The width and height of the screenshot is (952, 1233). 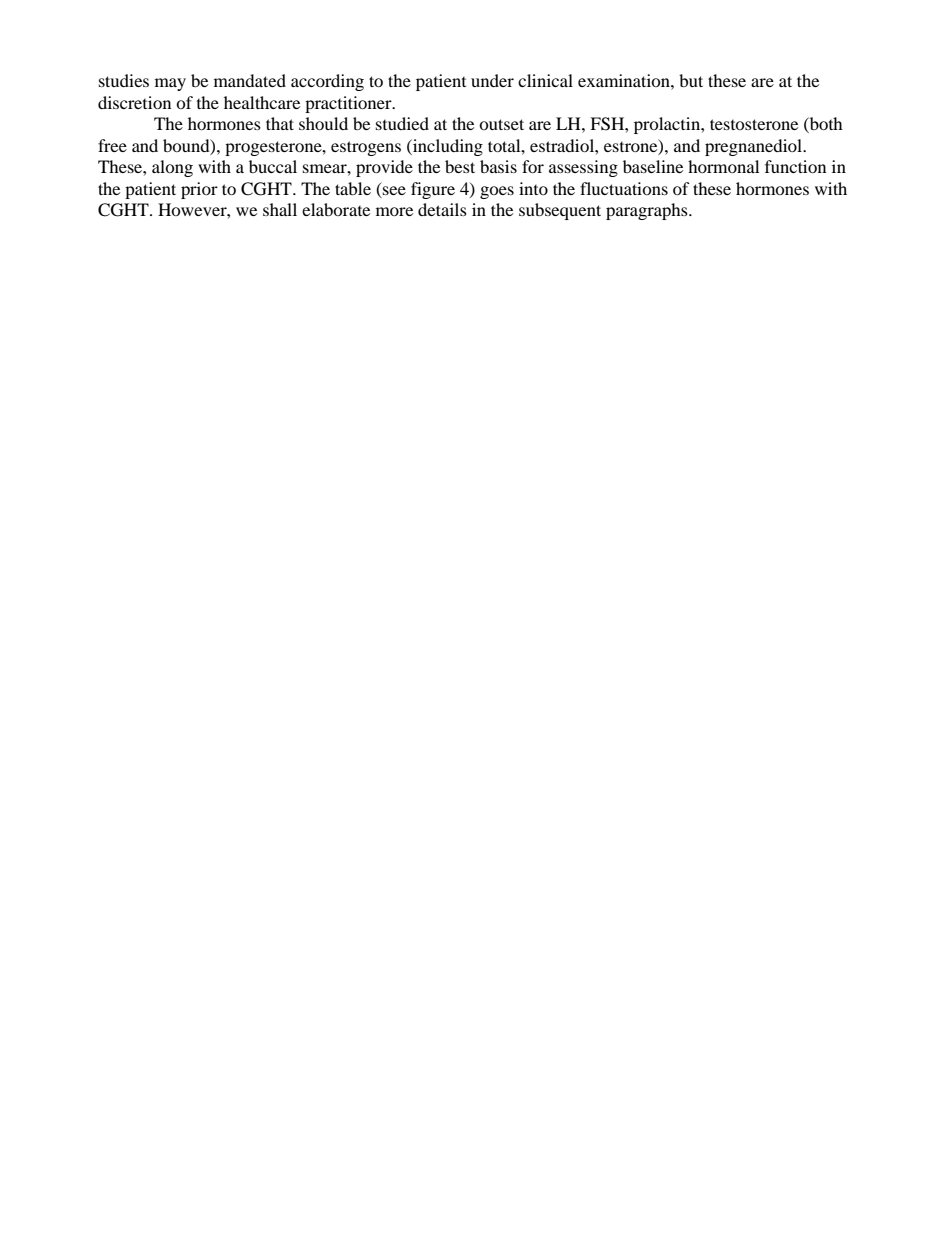 I want to click on under, so click(x=492, y=80).
